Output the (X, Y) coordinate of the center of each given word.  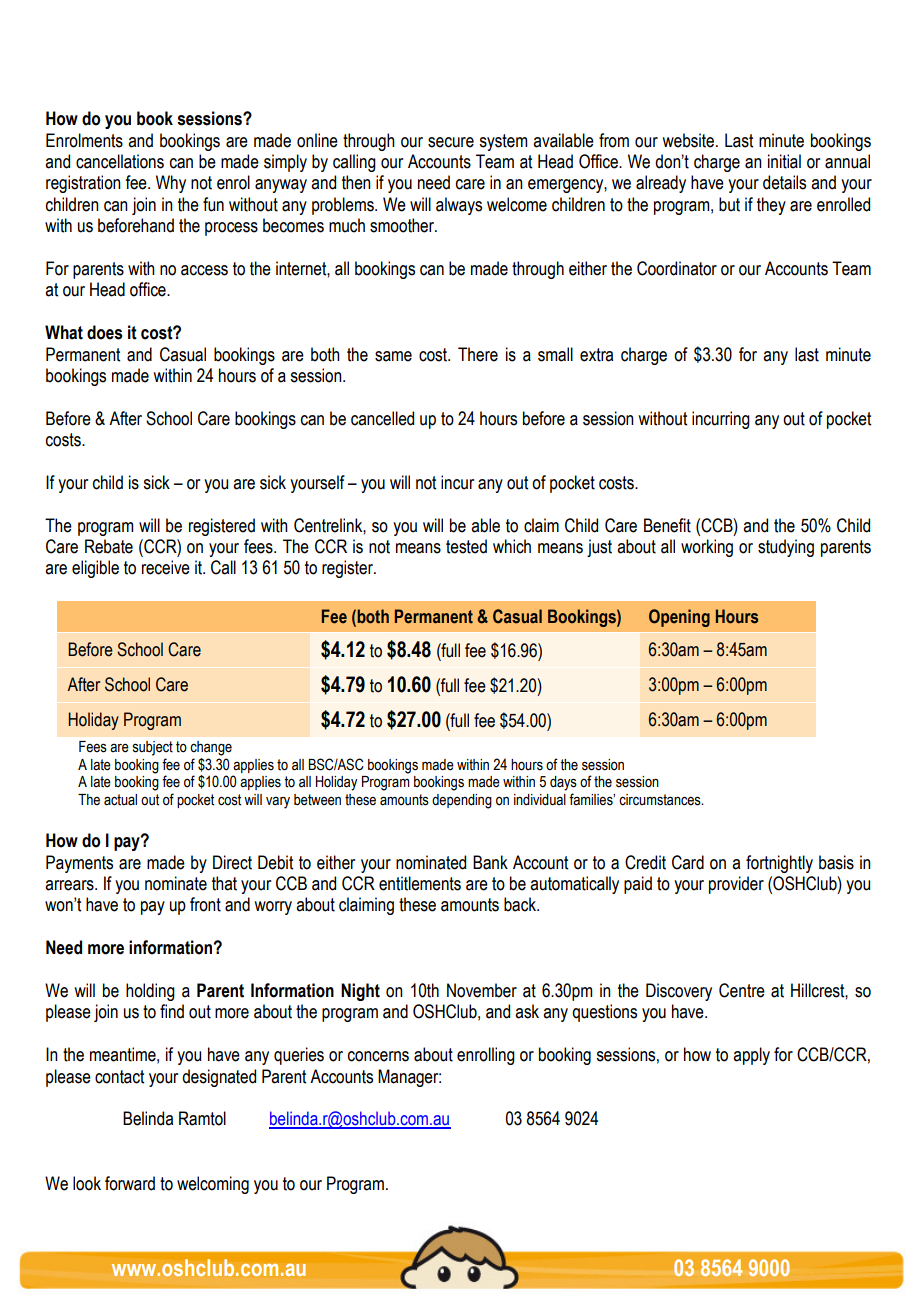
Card (688, 862)
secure (451, 142)
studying (786, 548)
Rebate (109, 546)
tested (466, 546)
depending (462, 801)
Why (171, 184)
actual (120, 800)
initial (784, 161)
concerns (378, 1056)
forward (130, 1183)
